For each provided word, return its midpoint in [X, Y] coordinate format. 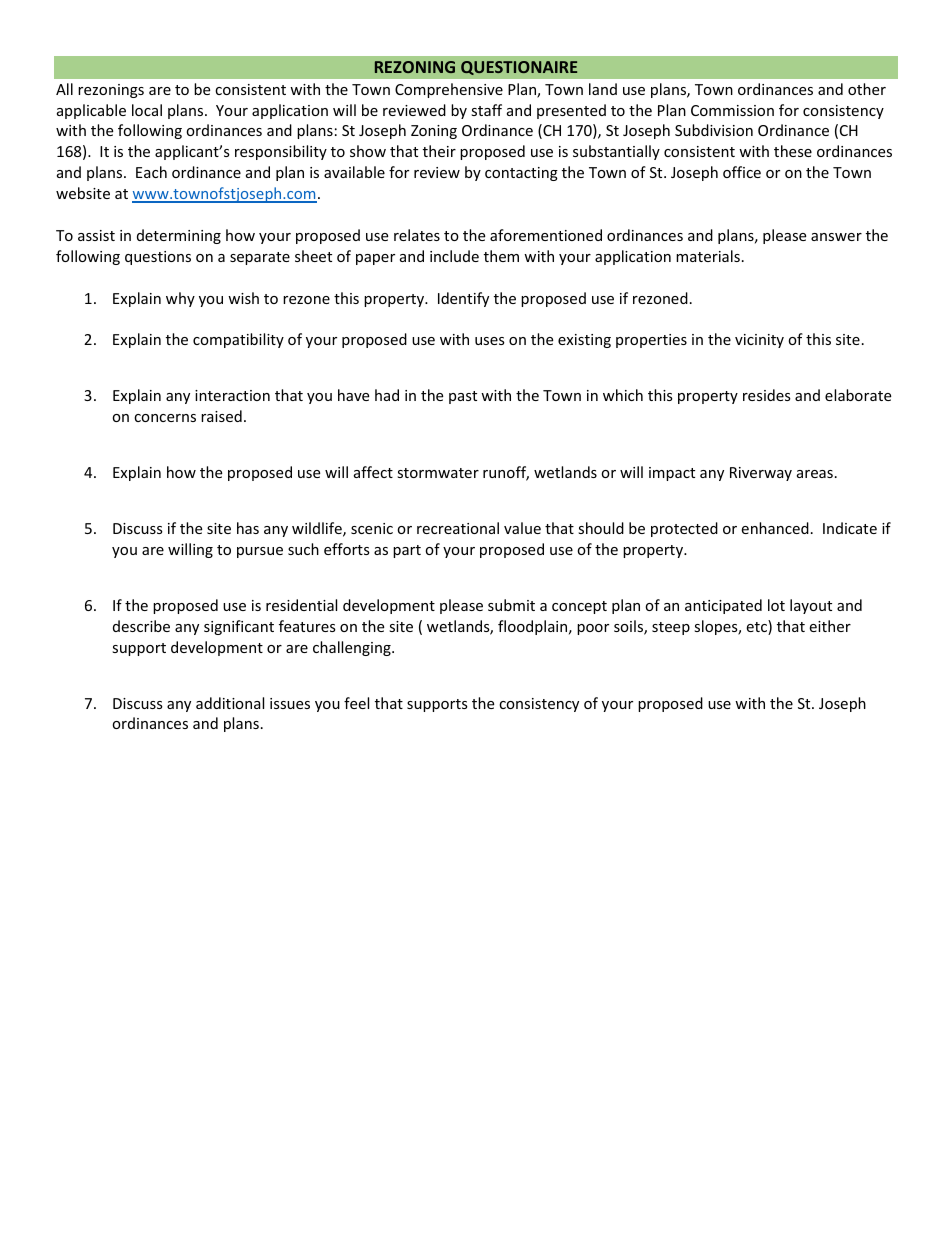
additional [230, 703]
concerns [165, 418]
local [147, 110]
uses [490, 341]
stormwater [438, 473]
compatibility [238, 340]
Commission [732, 110]
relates [417, 235]
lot [776, 605]
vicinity [759, 341]
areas [815, 474]
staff [486, 110]
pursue [260, 552]
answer [836, 237]
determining [179, 236]
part [407, 551]
